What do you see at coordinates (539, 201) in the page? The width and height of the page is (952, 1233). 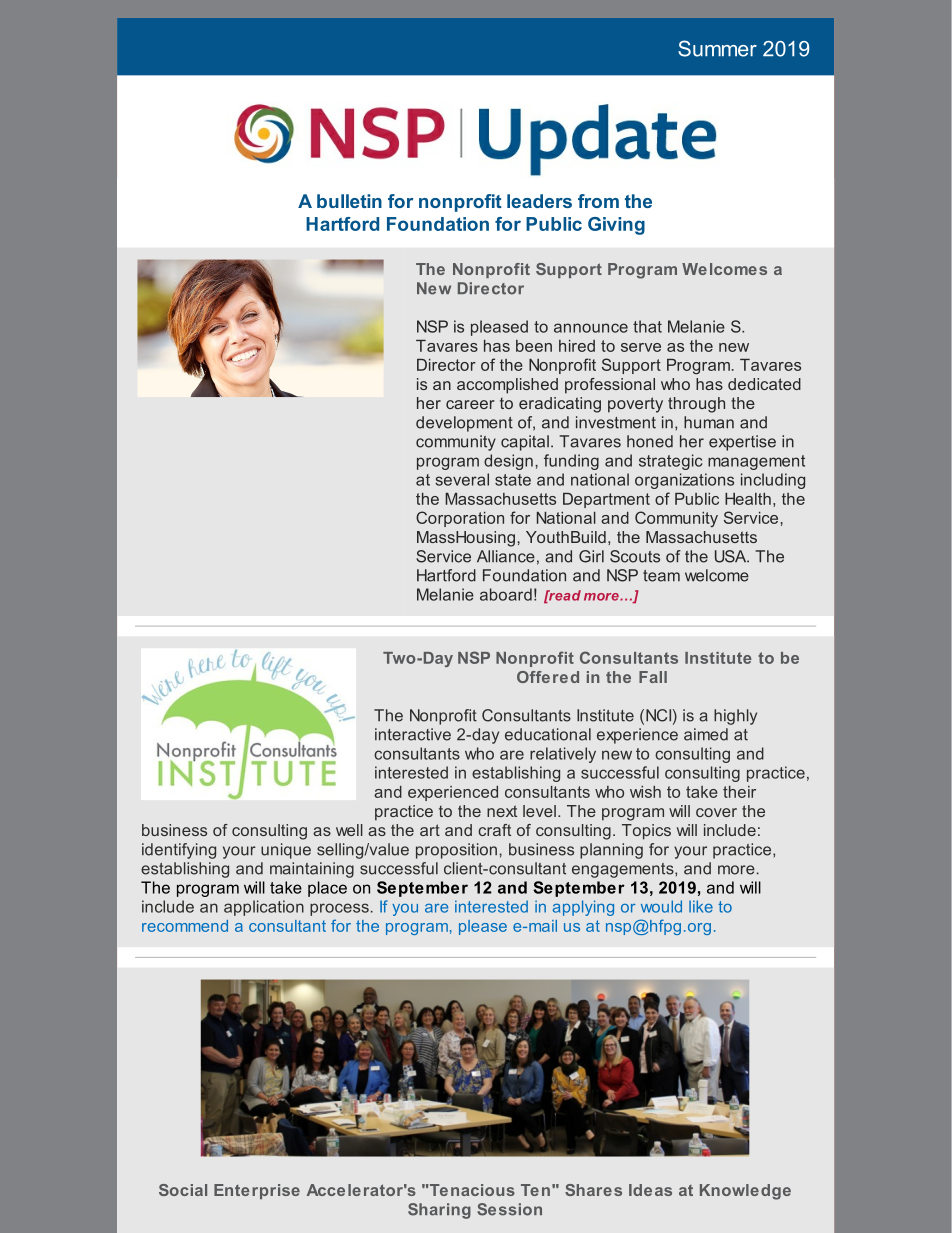 I see `leaders` at bounding box center [539, 201].
